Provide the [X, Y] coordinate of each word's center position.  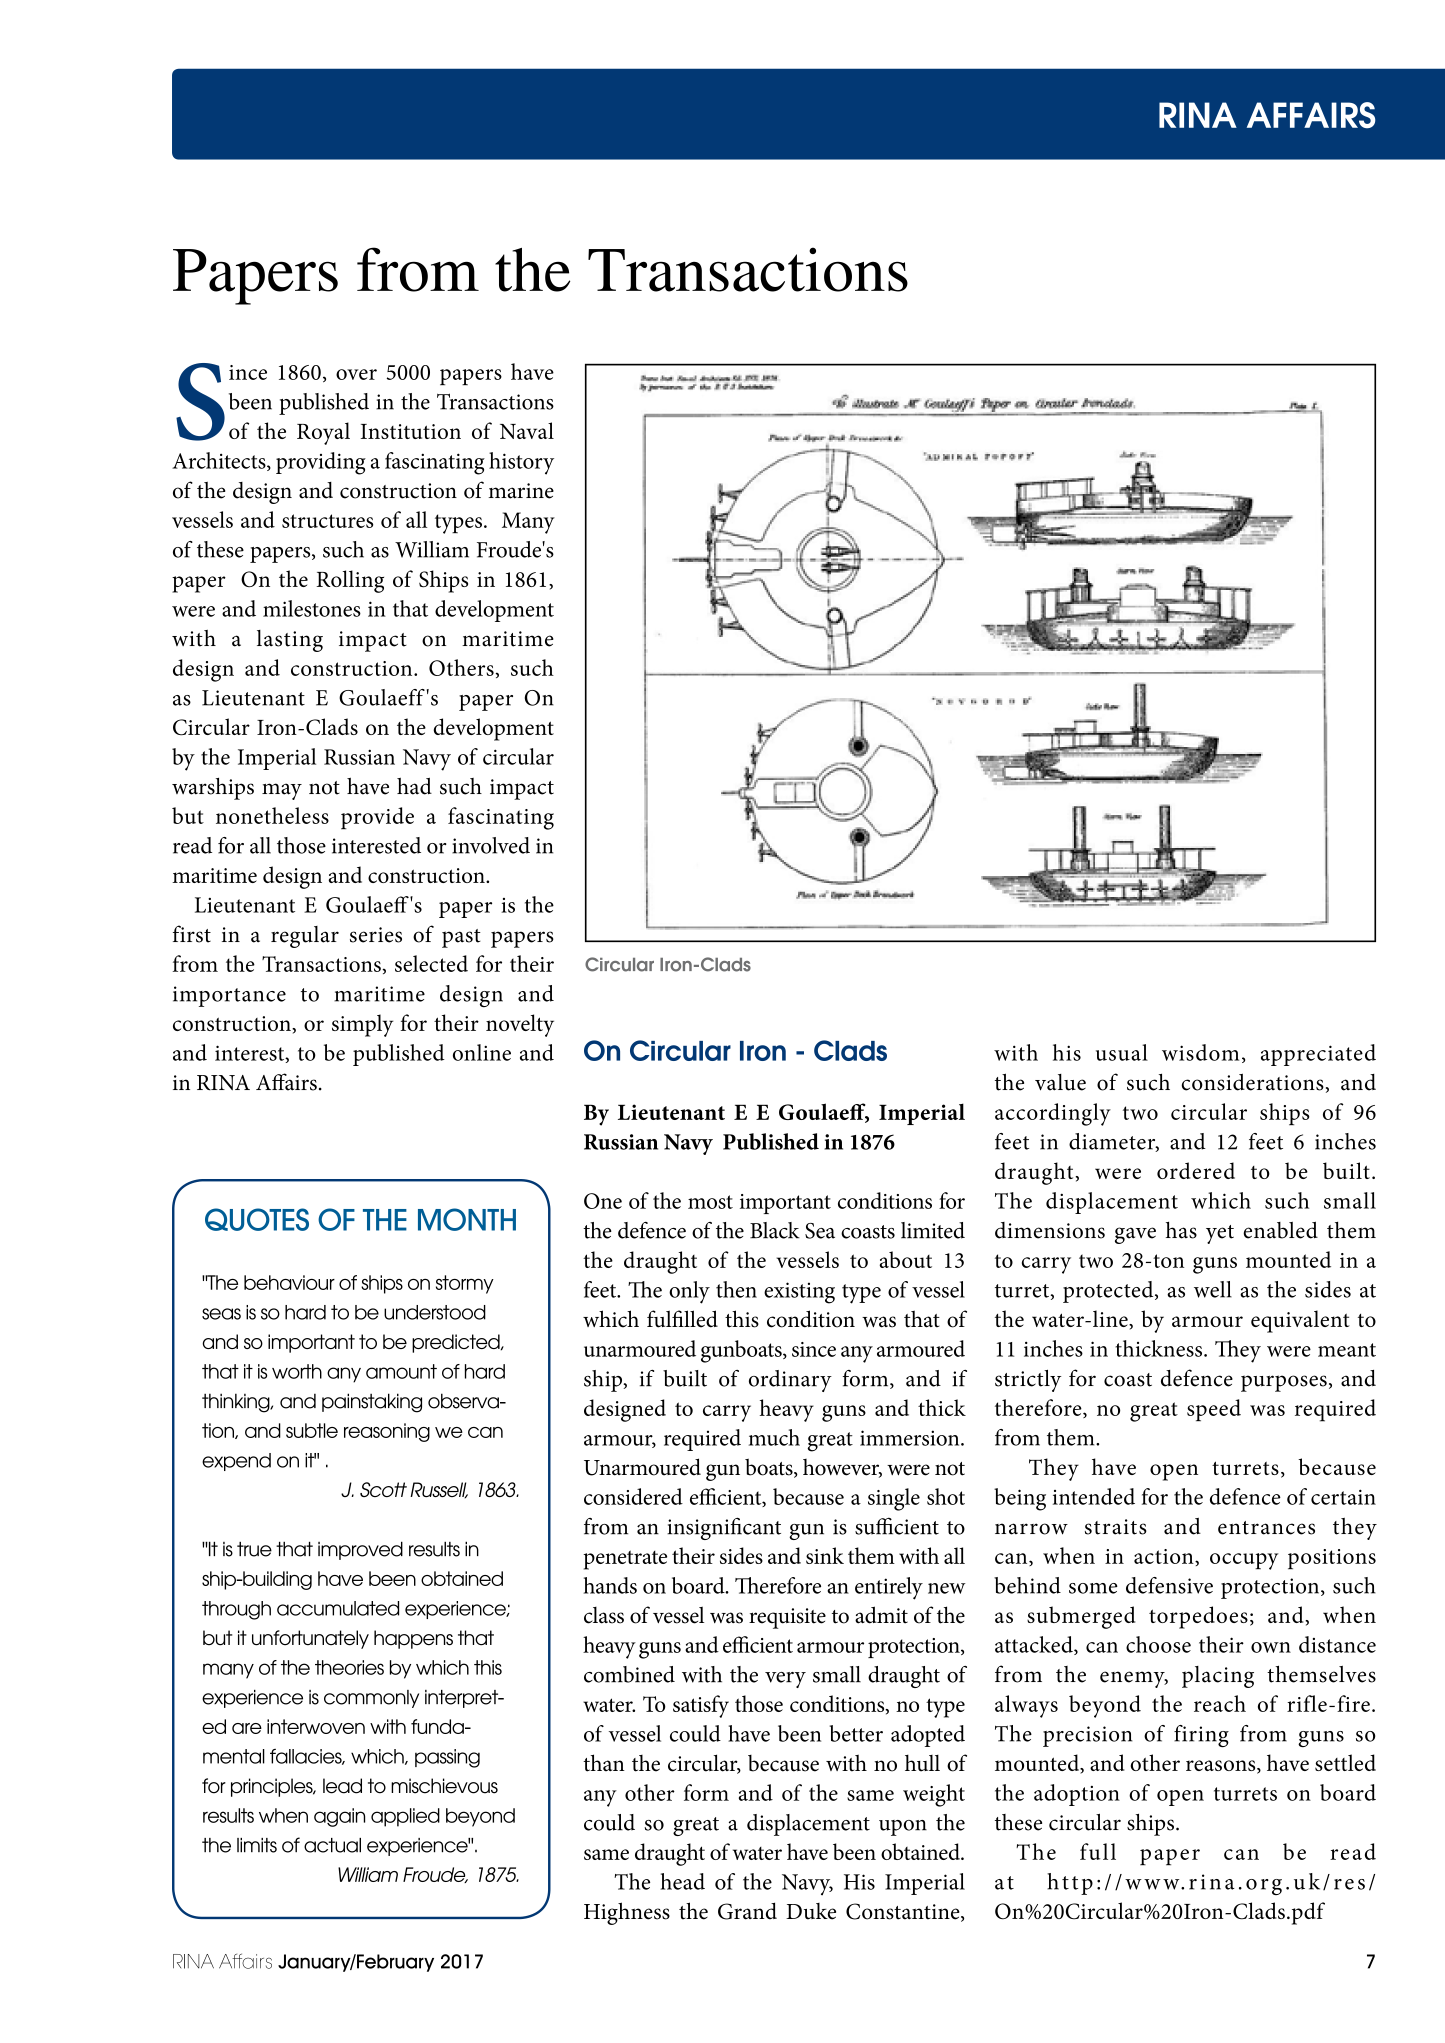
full [1098, 1851]
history [521, 463]
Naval [527, 430]
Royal [323, 433]
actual [332, 1845]
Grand [747, 1911]
